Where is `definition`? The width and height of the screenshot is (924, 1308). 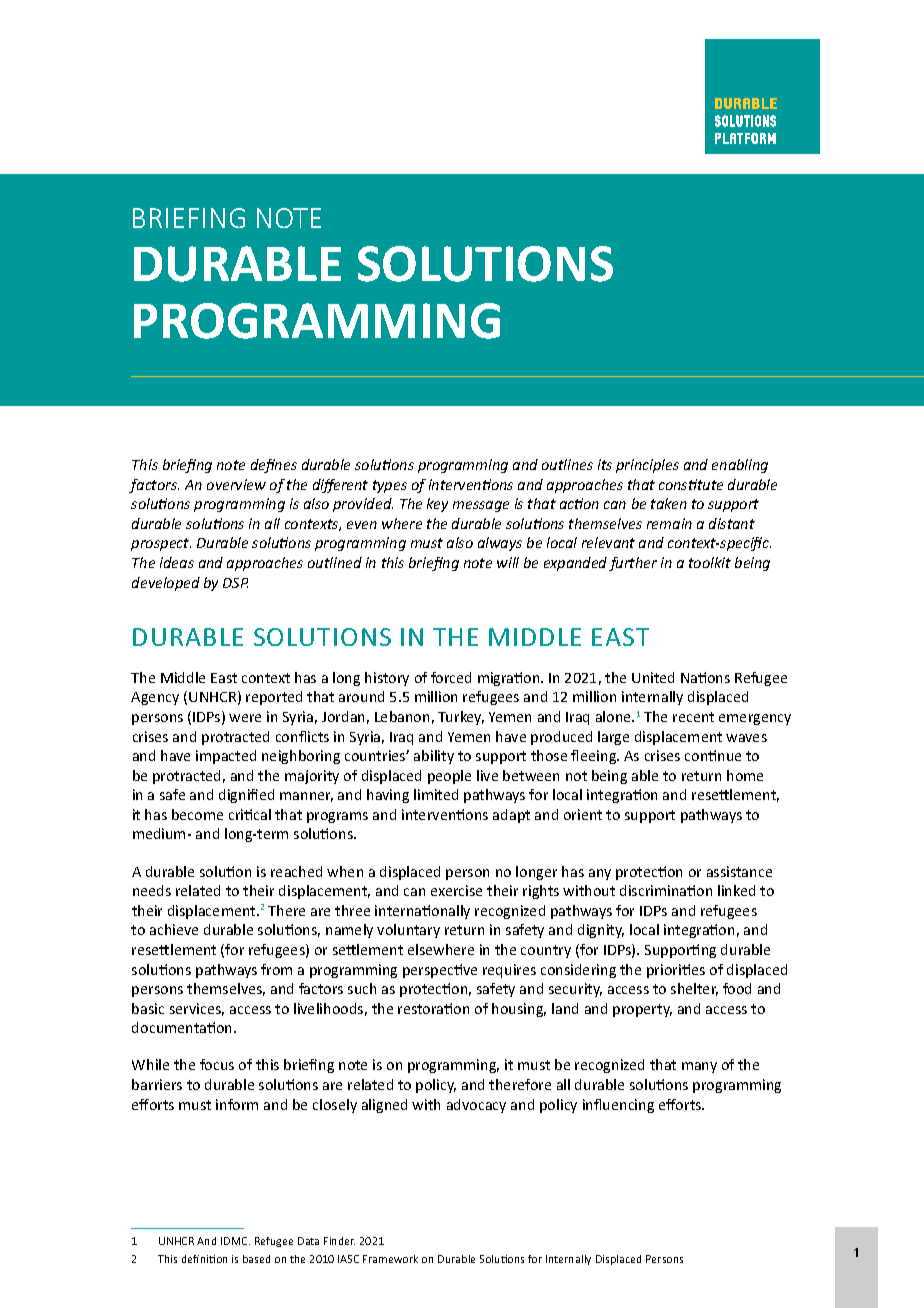
definition is located at coordinates (204, 1259).
